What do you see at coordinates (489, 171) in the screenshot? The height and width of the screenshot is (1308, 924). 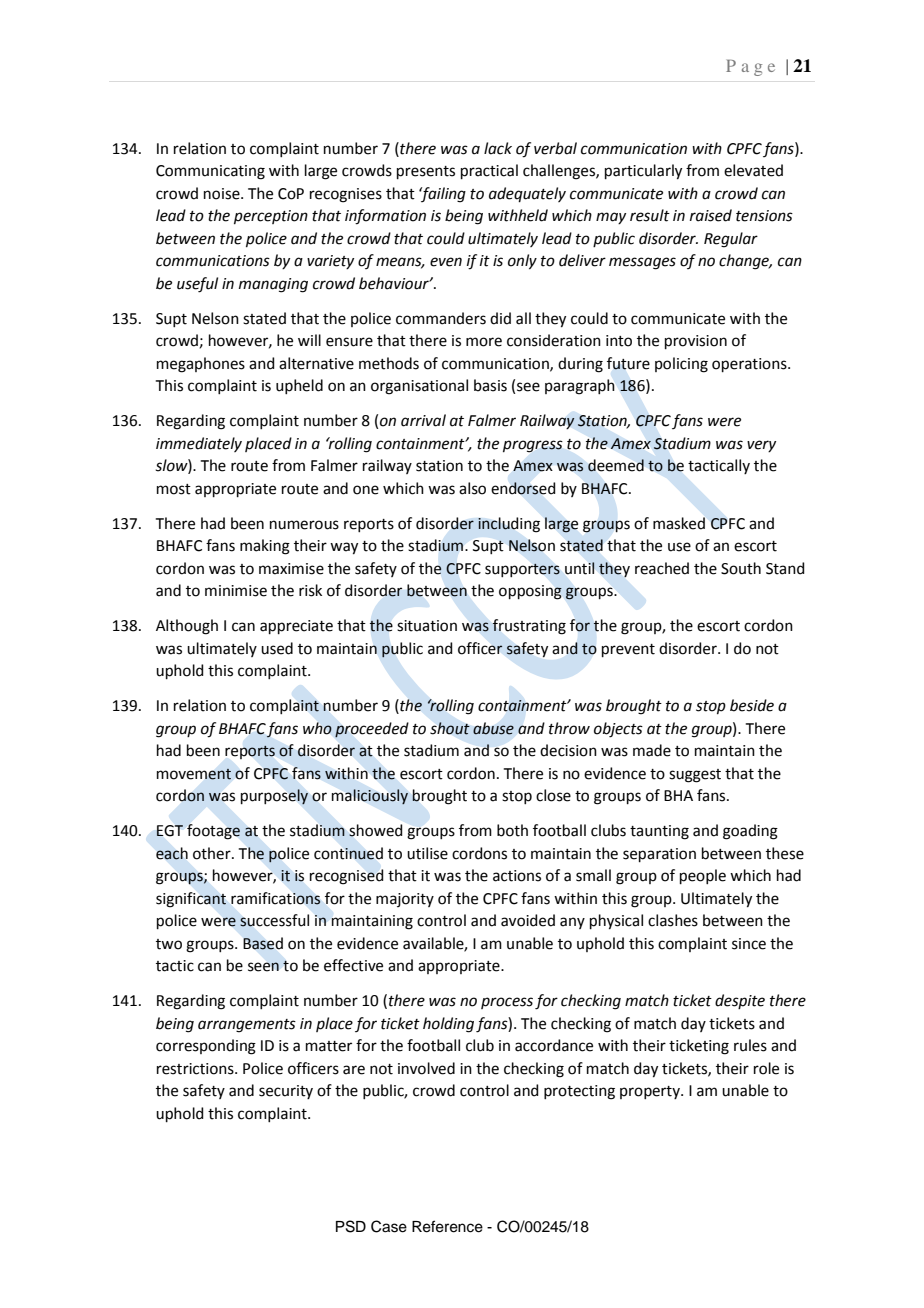 I see `practical` at bounding box center [489, 171].
